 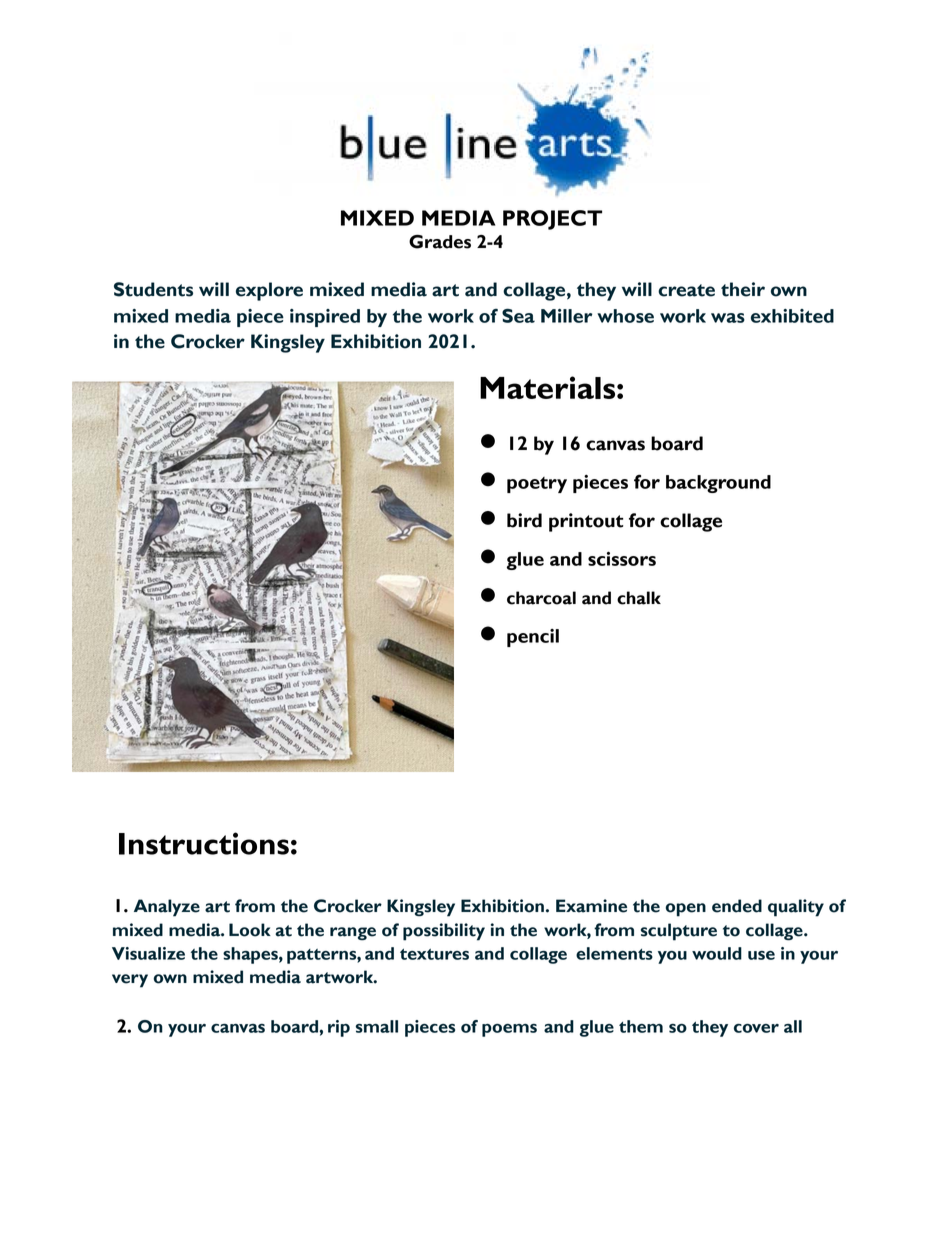 I want to click on chalk, so click(x=639, y=598).
